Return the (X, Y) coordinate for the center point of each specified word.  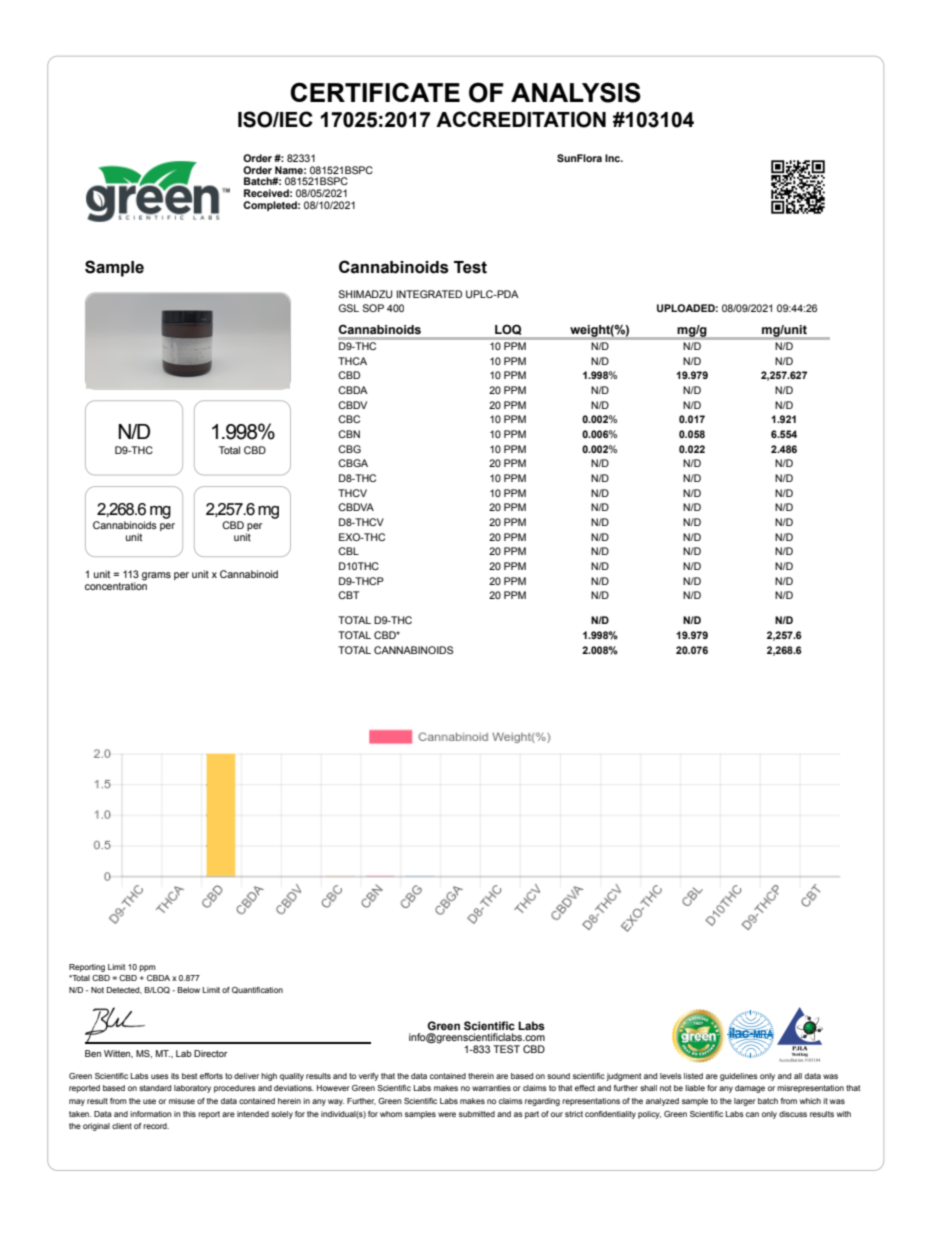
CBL (348, 551)
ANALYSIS (576, 92)
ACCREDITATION (521, 119)
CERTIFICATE (375, 92)
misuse (182, 1101)
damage (750, 1089)
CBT (348, 595)
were (447, 1114)
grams (156, 576)
